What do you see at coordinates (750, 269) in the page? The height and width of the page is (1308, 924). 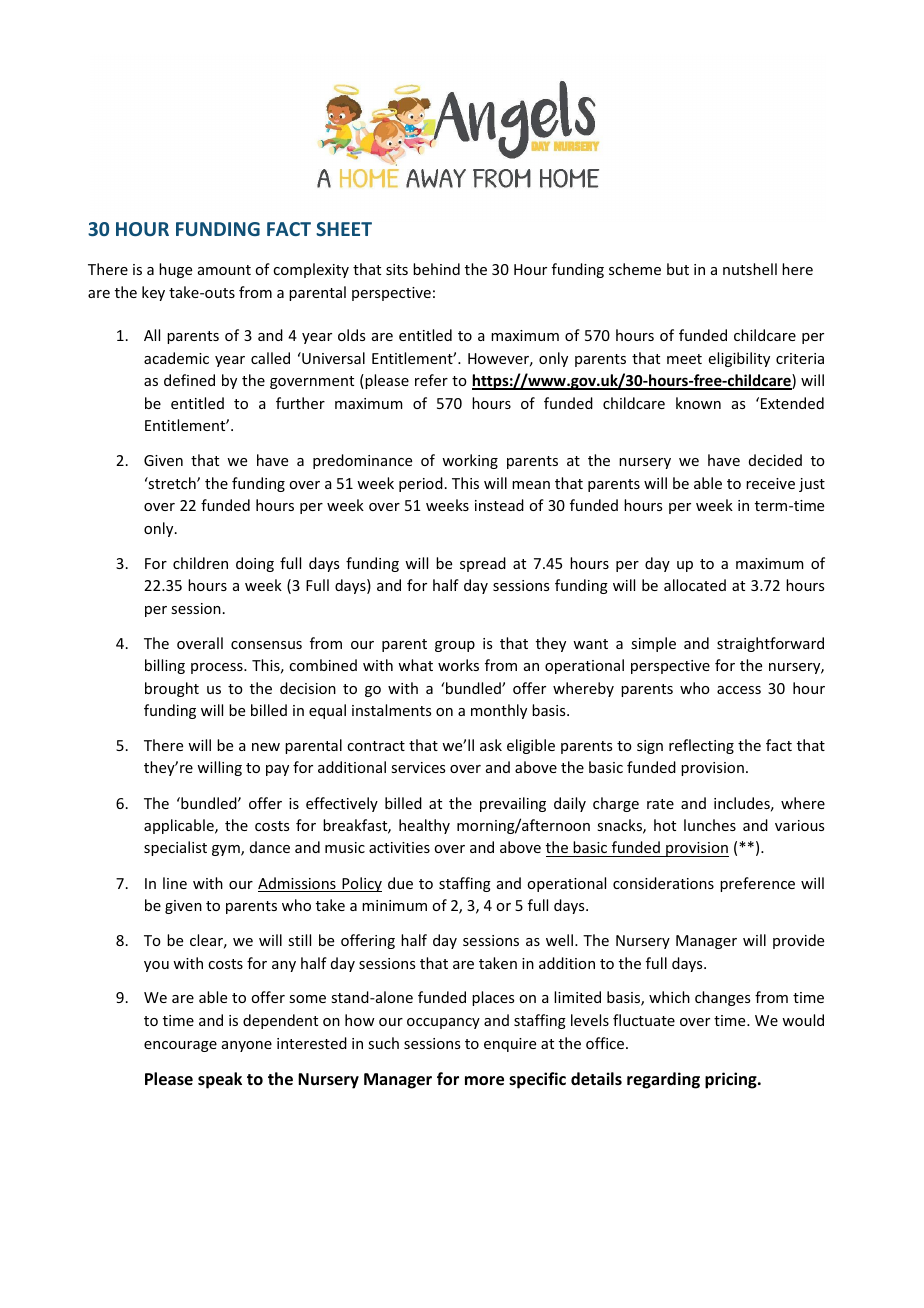 I see `nutshell` at bounding box center [750, 269].
